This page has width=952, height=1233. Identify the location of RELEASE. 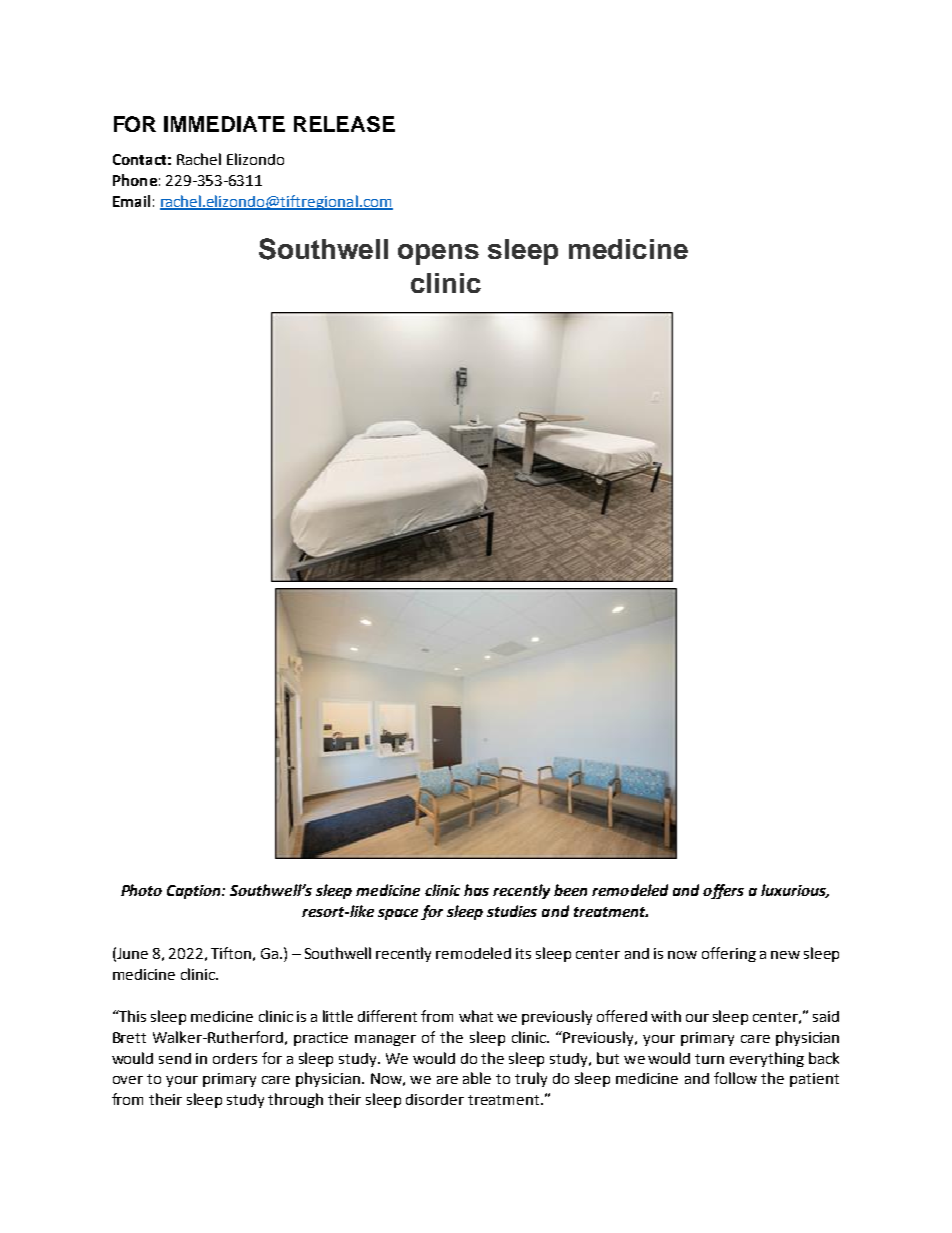
(344, 124).
